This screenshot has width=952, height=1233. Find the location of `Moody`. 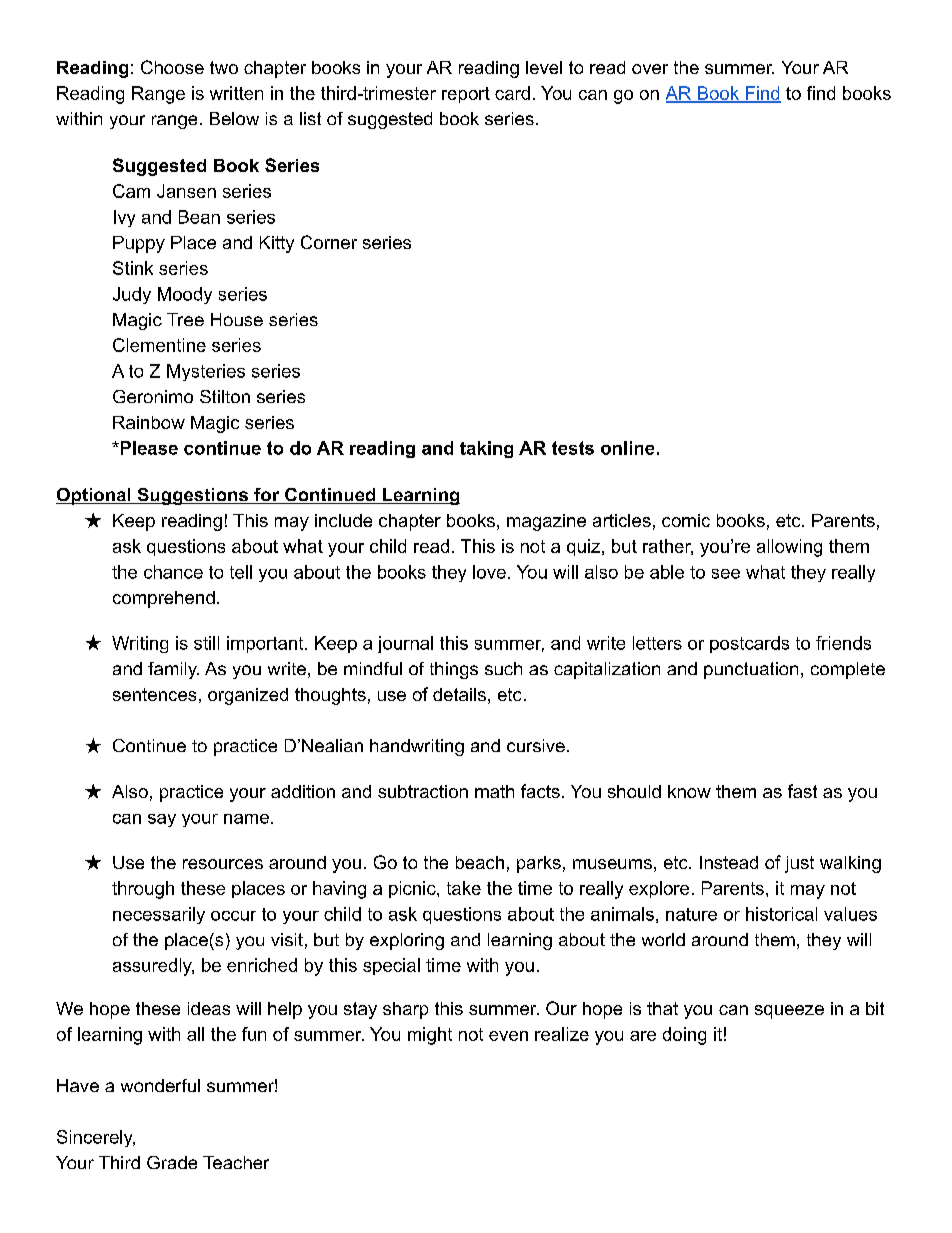

Moody is located at coordinates (185, 295).
